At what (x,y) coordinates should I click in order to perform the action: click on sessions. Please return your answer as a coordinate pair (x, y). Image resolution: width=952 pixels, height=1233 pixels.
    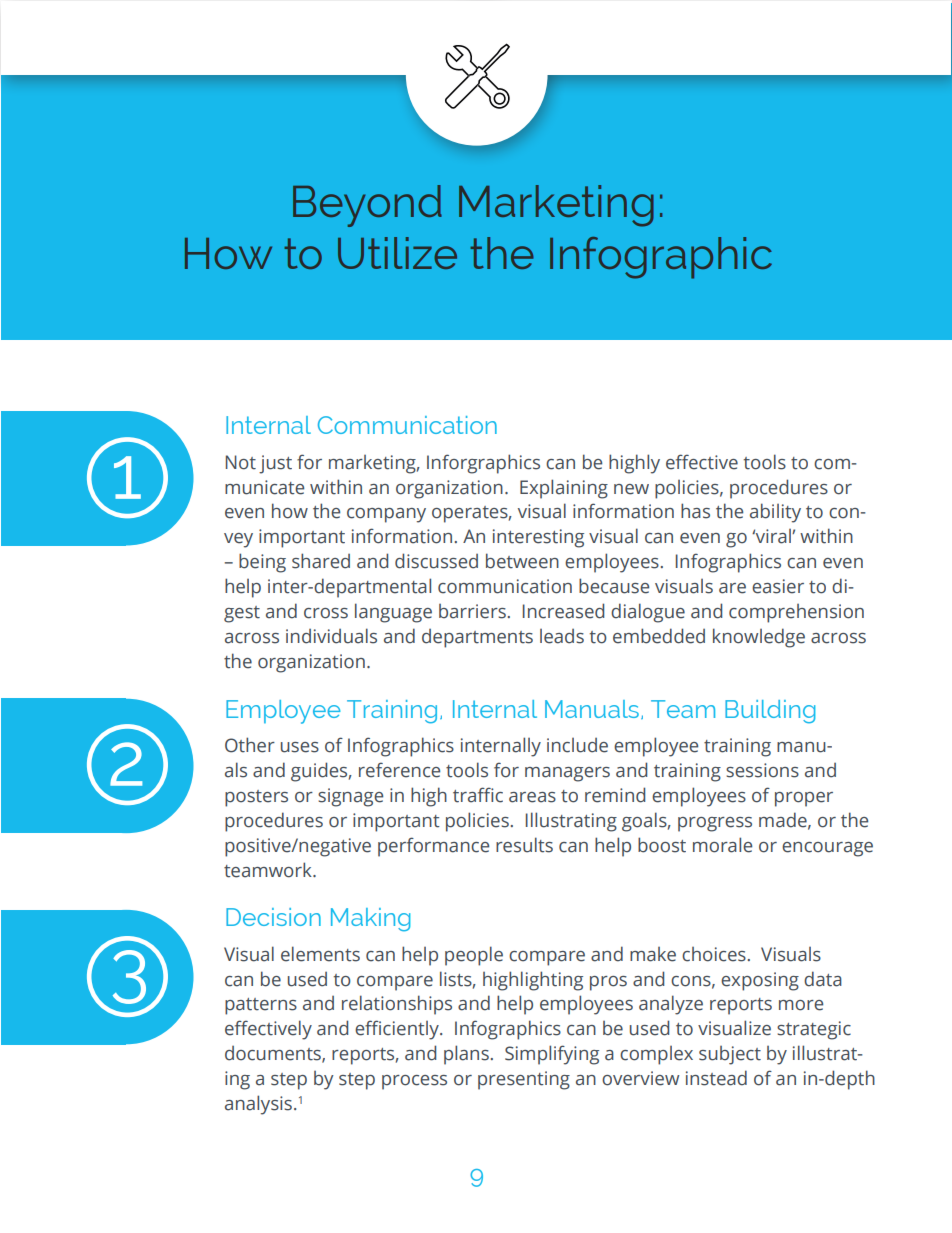
    Looking at the image, I should click on (762, 770).
